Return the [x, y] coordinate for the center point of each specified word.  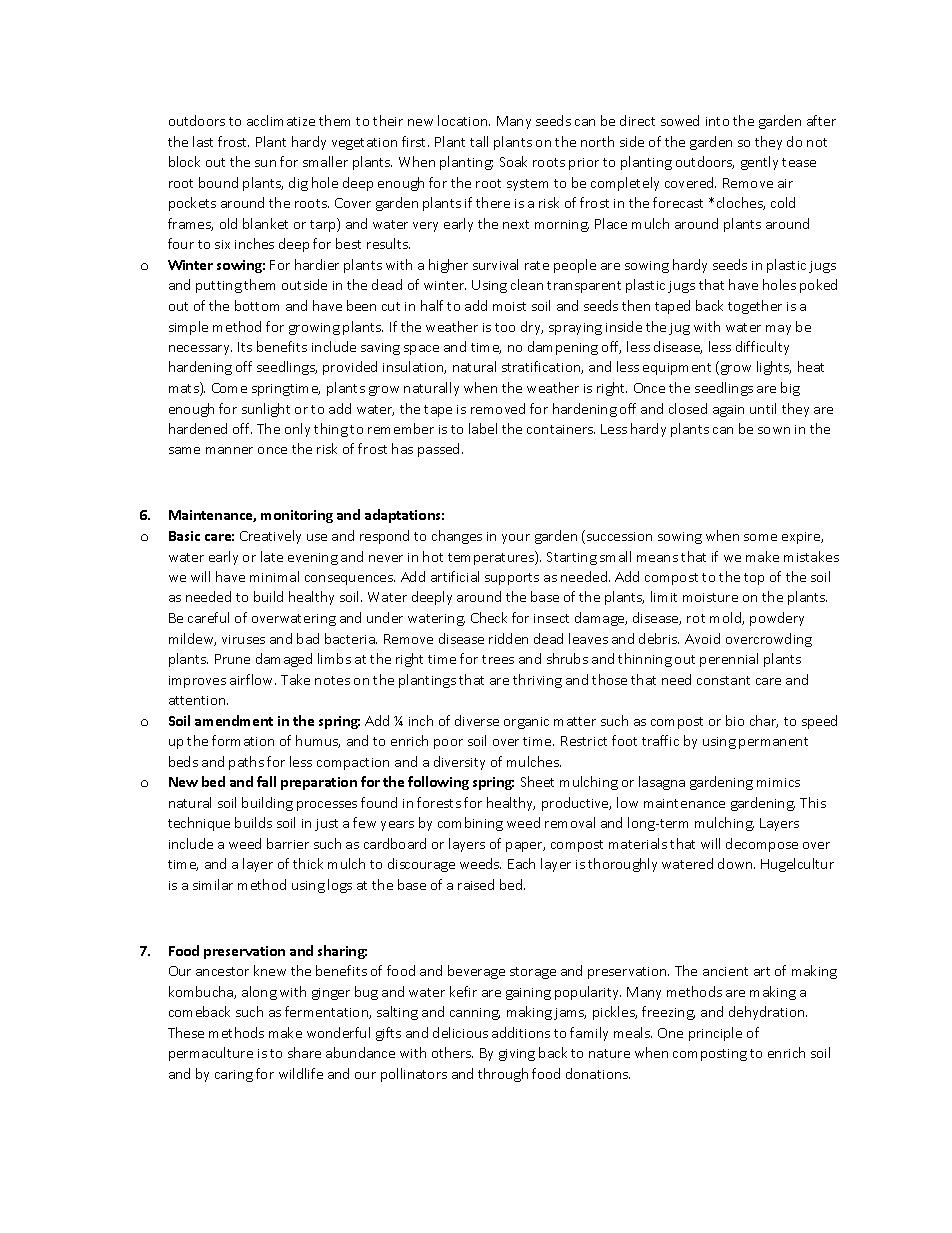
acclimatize [281, 120]
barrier [288, 843]
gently [759, 163]
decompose [762, 845]
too [505, 327]
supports [512, 579]
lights [774, 368]
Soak [513, 161]
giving [517, 1055]
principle [715, 1034]
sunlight [266, 410]
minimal [274, 576]
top [754, 579]
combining [470, 824]
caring [234, 1076]
